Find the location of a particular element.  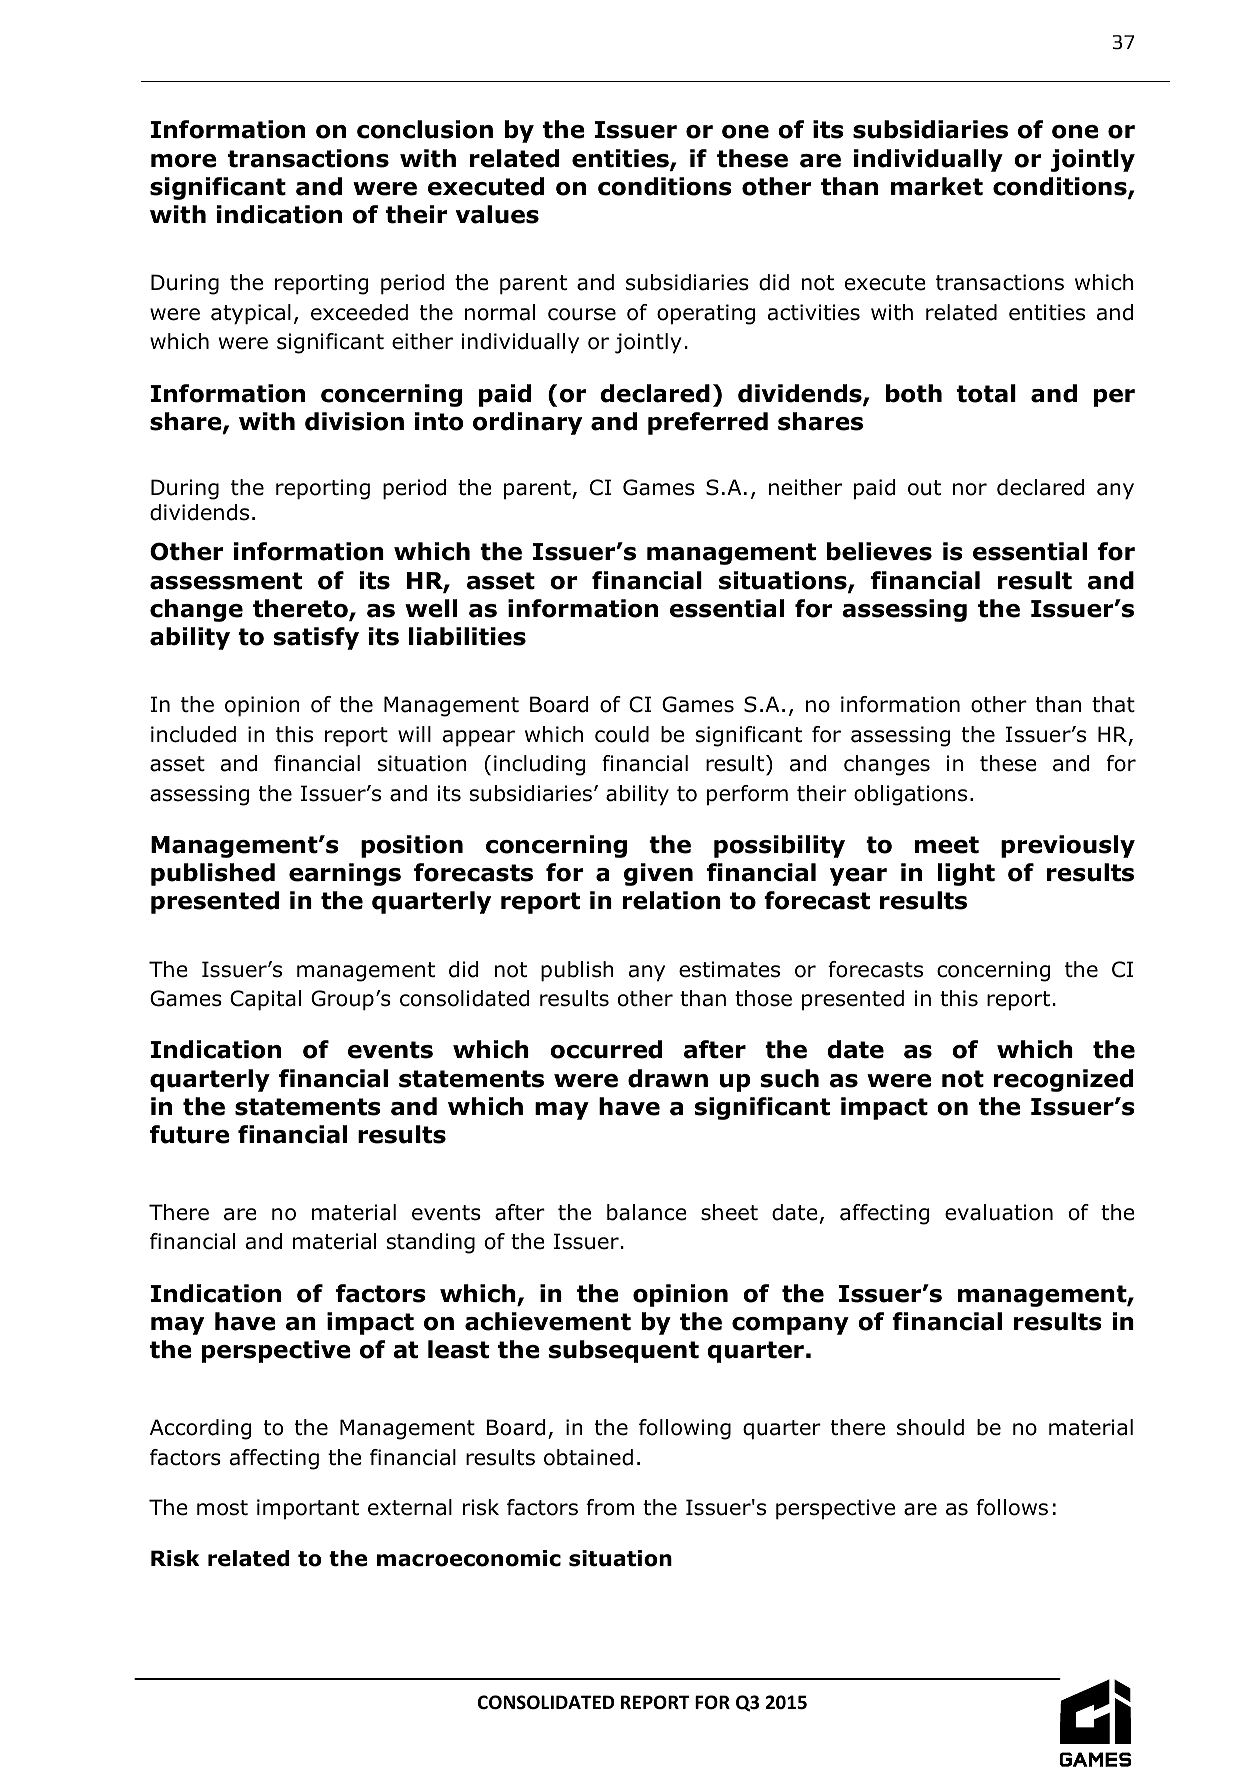

future is located at coordinates (189, 1134).
